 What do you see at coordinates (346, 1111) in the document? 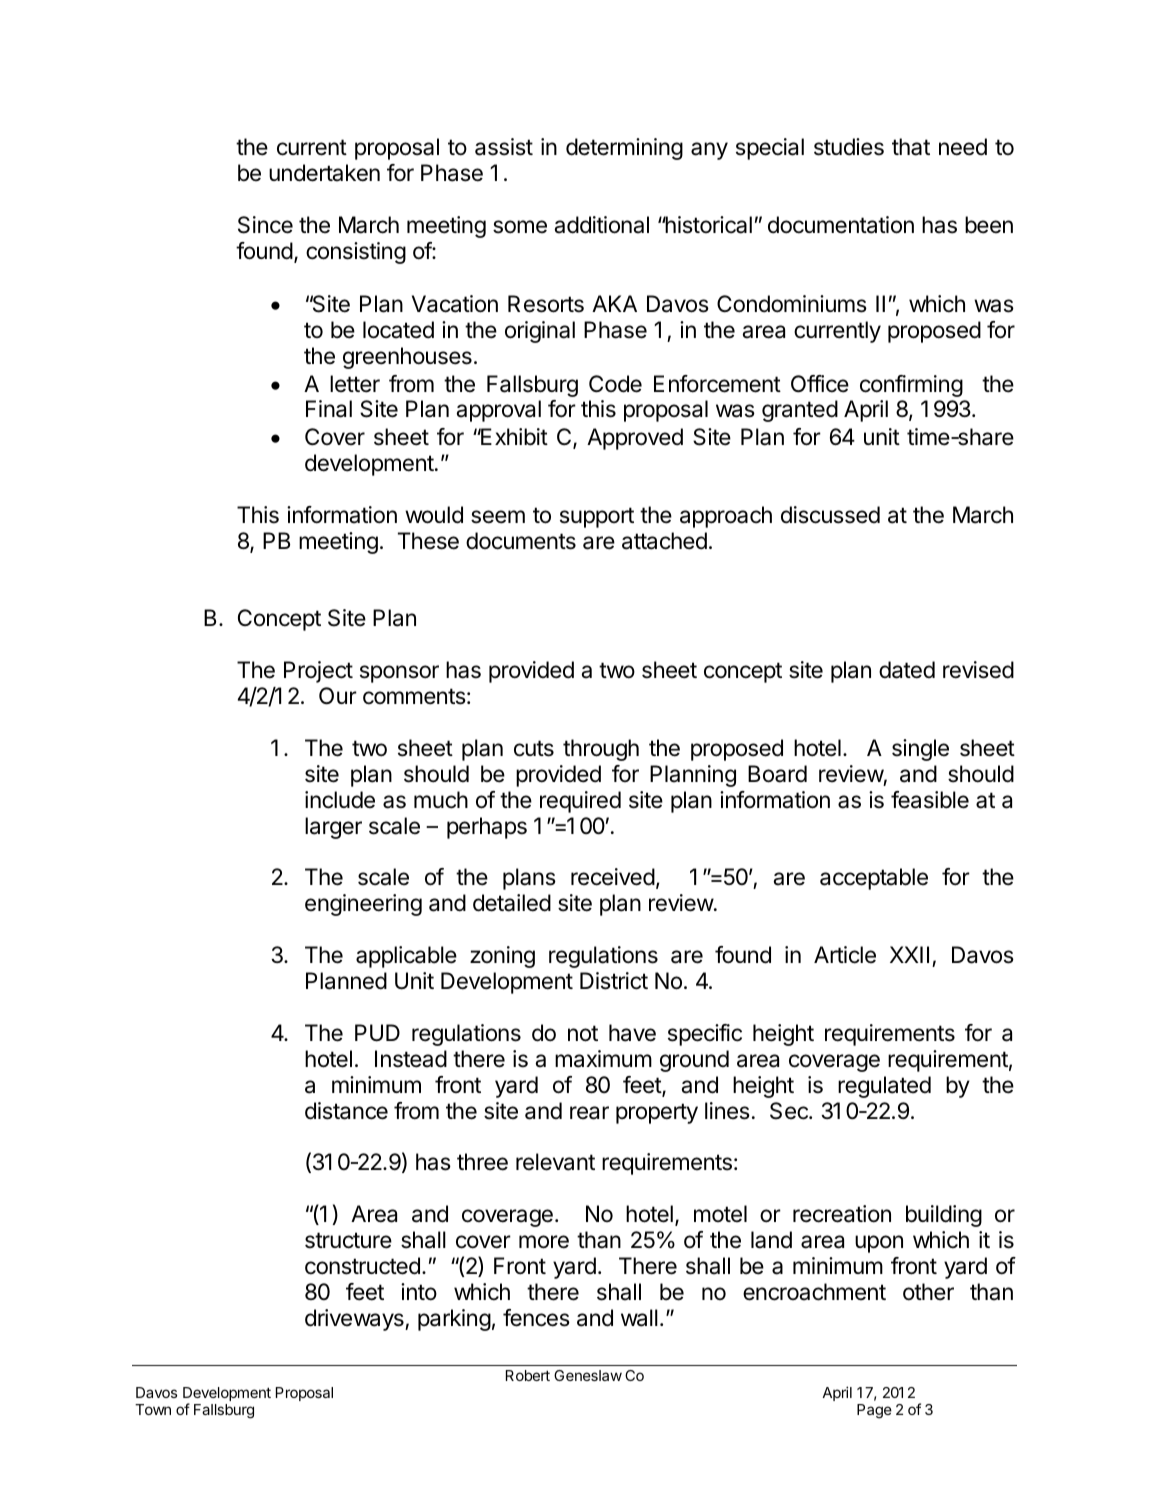
I see `distance` at bounding box center [346, 1111].
